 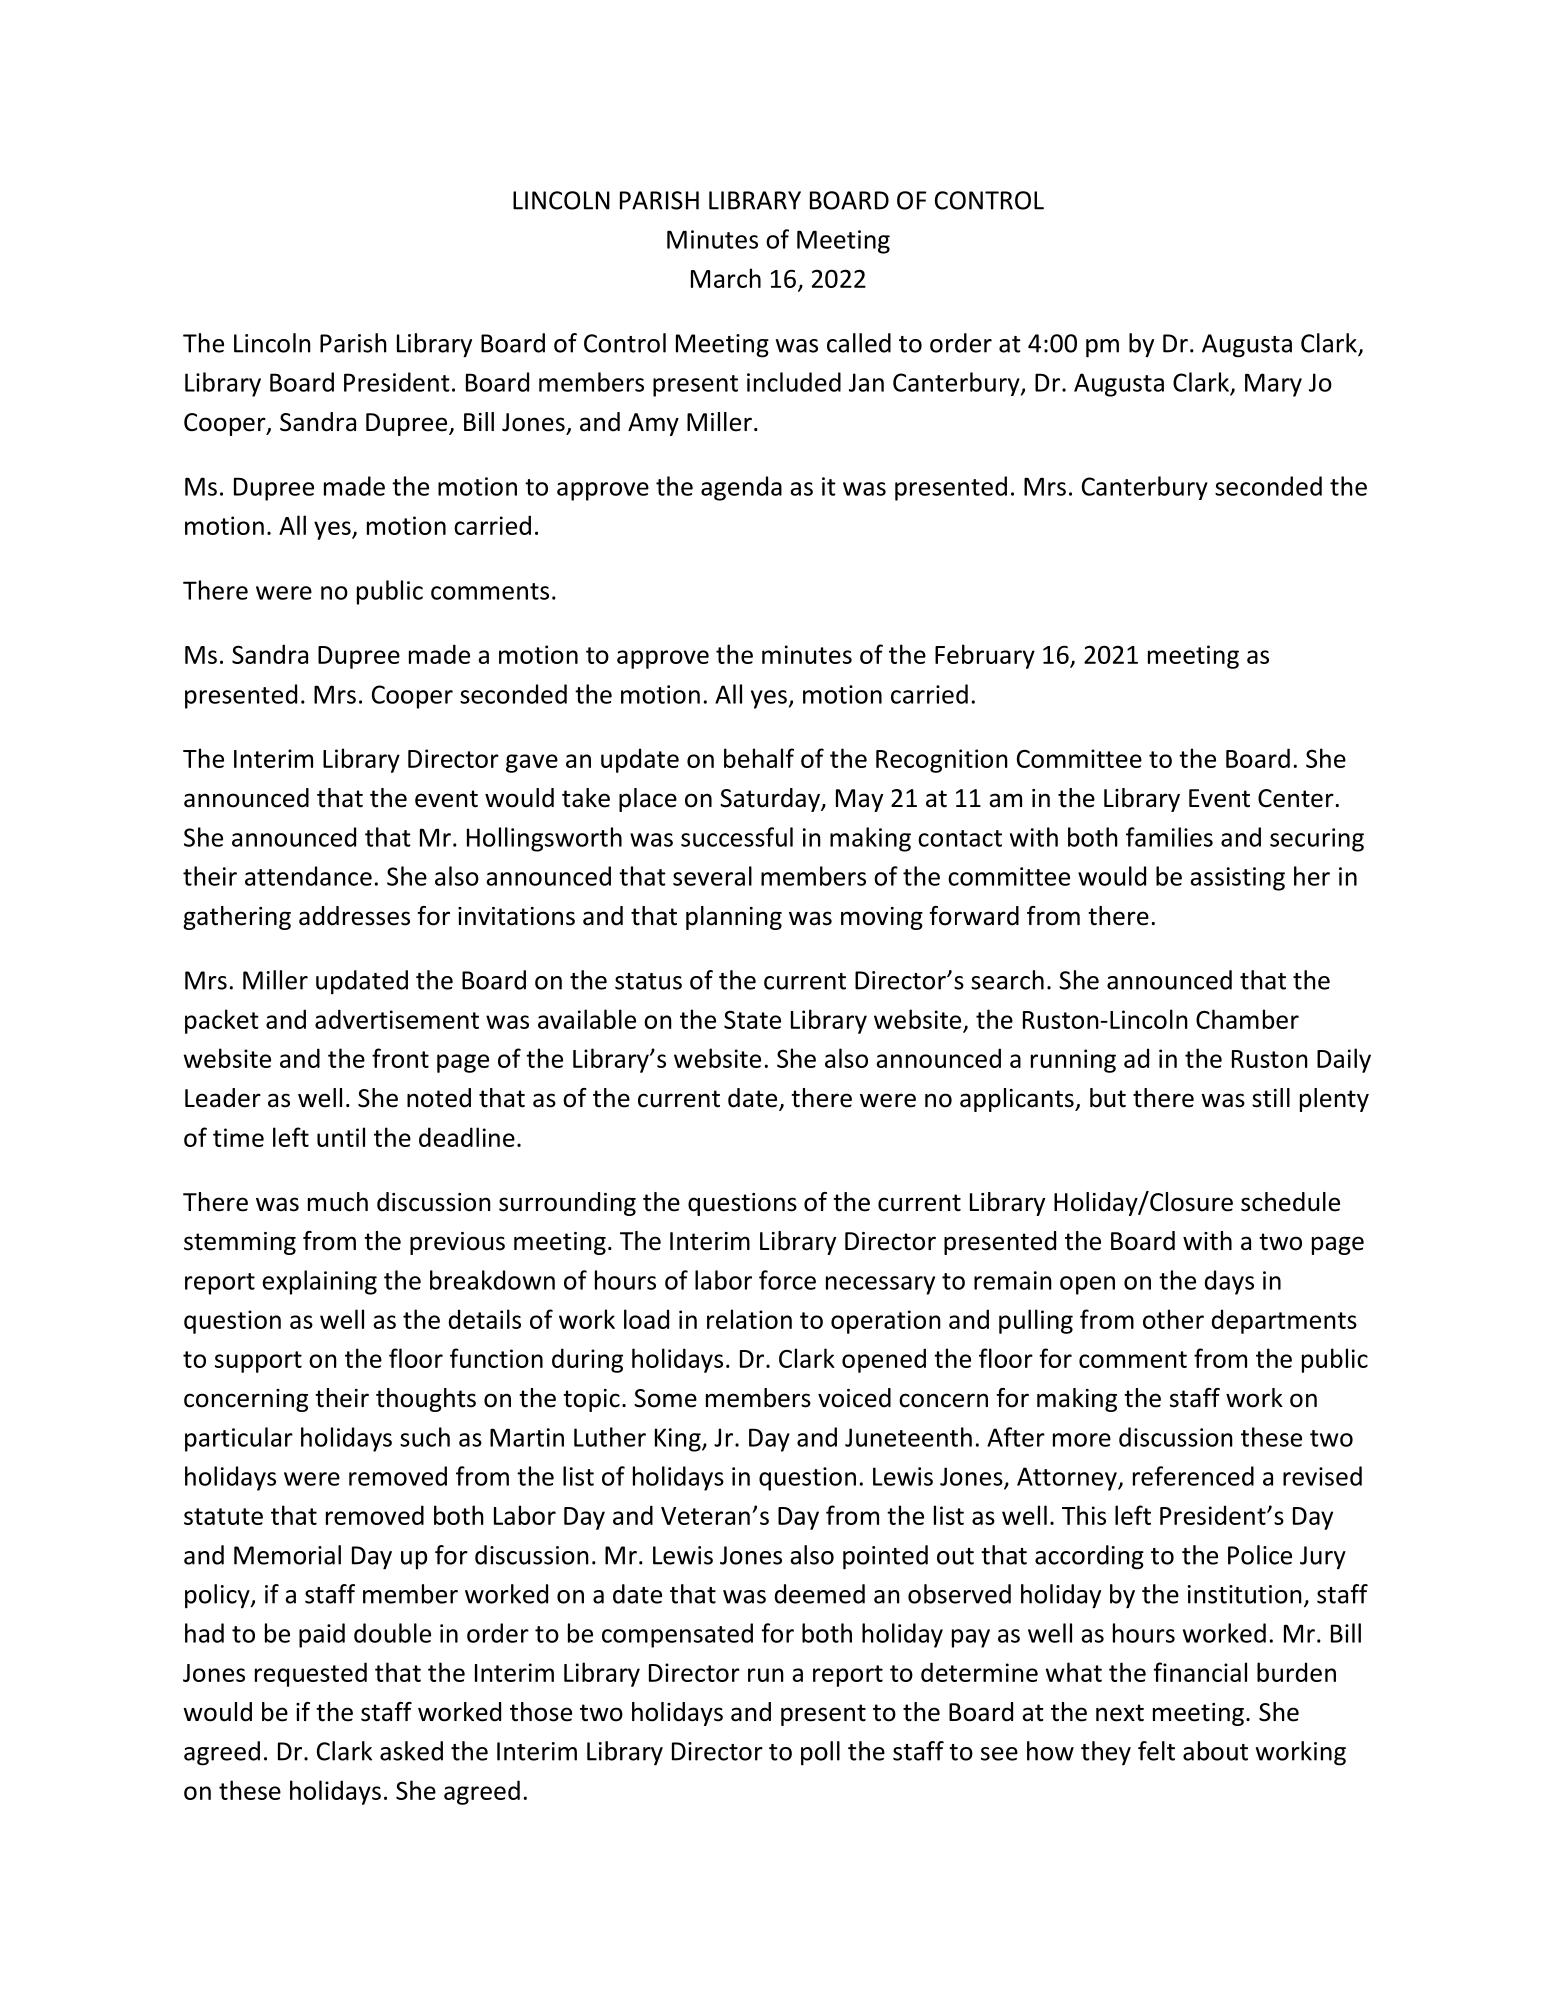 What do you see at coordinates (752, 1019) in the screenshot?
I see `State` at bounding box center [752, 1019].
